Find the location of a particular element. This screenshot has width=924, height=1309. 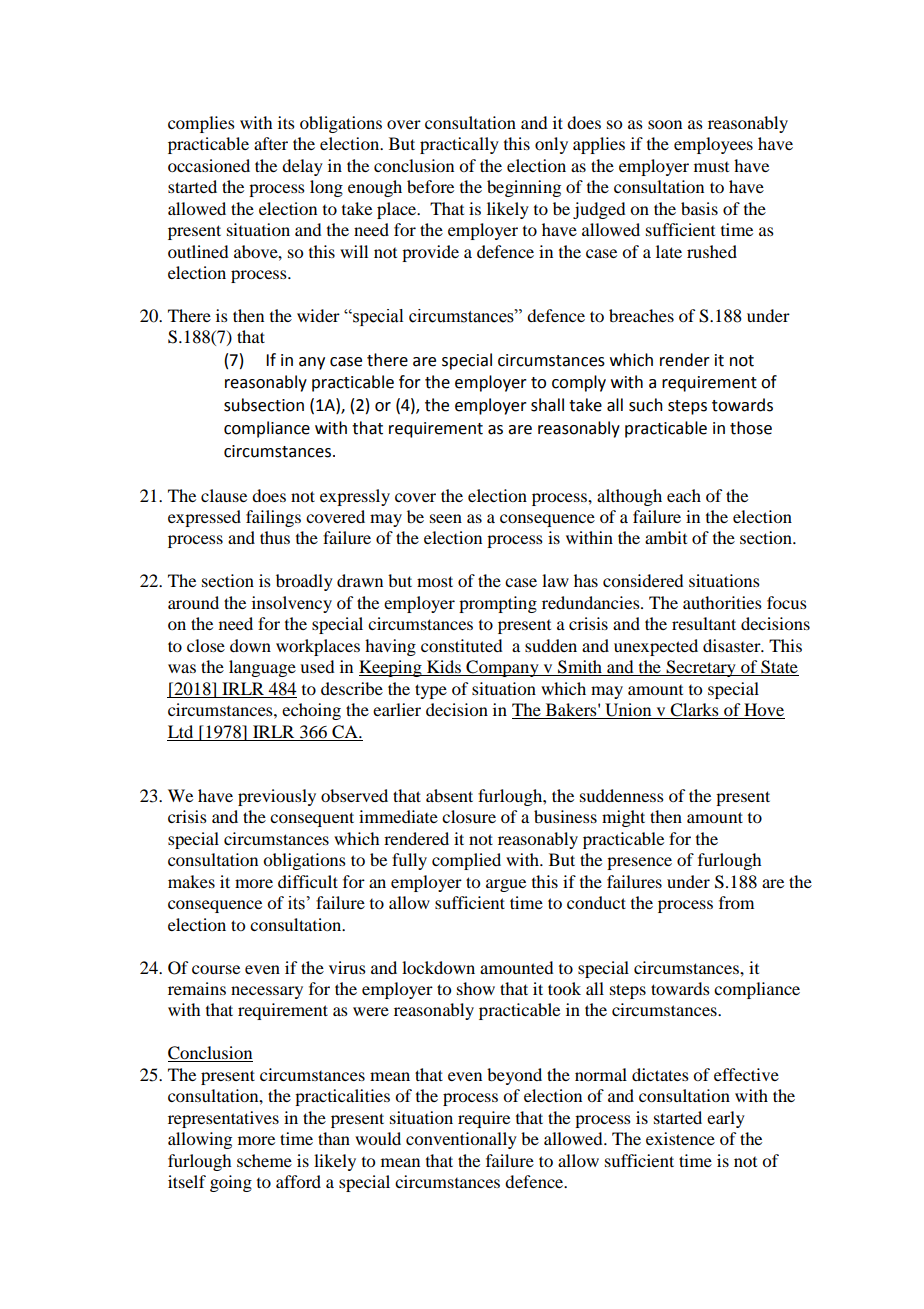

after is located at coordinates (271, 143).
